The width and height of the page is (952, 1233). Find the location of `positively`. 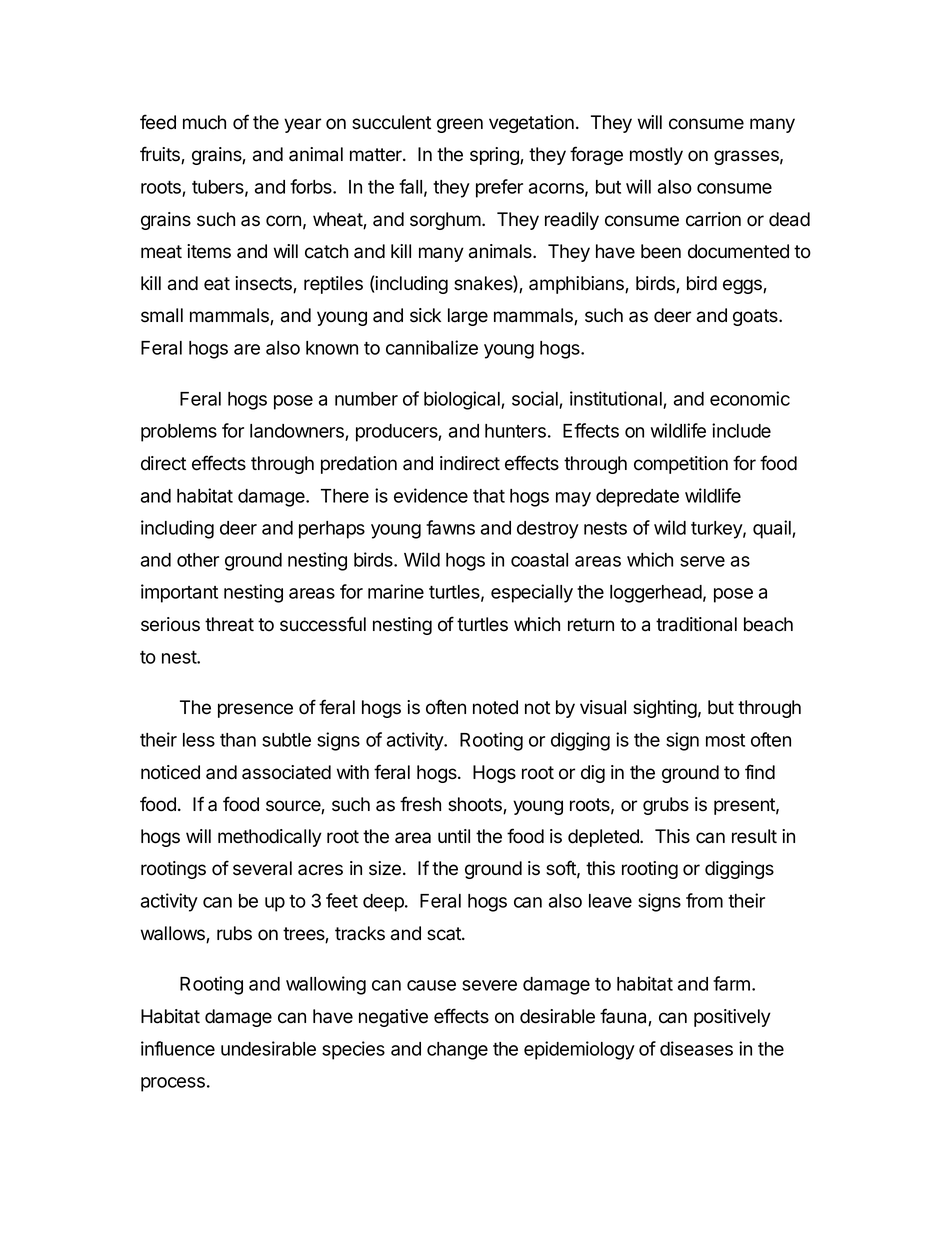

positively is located at coordinates (732, 1018).
